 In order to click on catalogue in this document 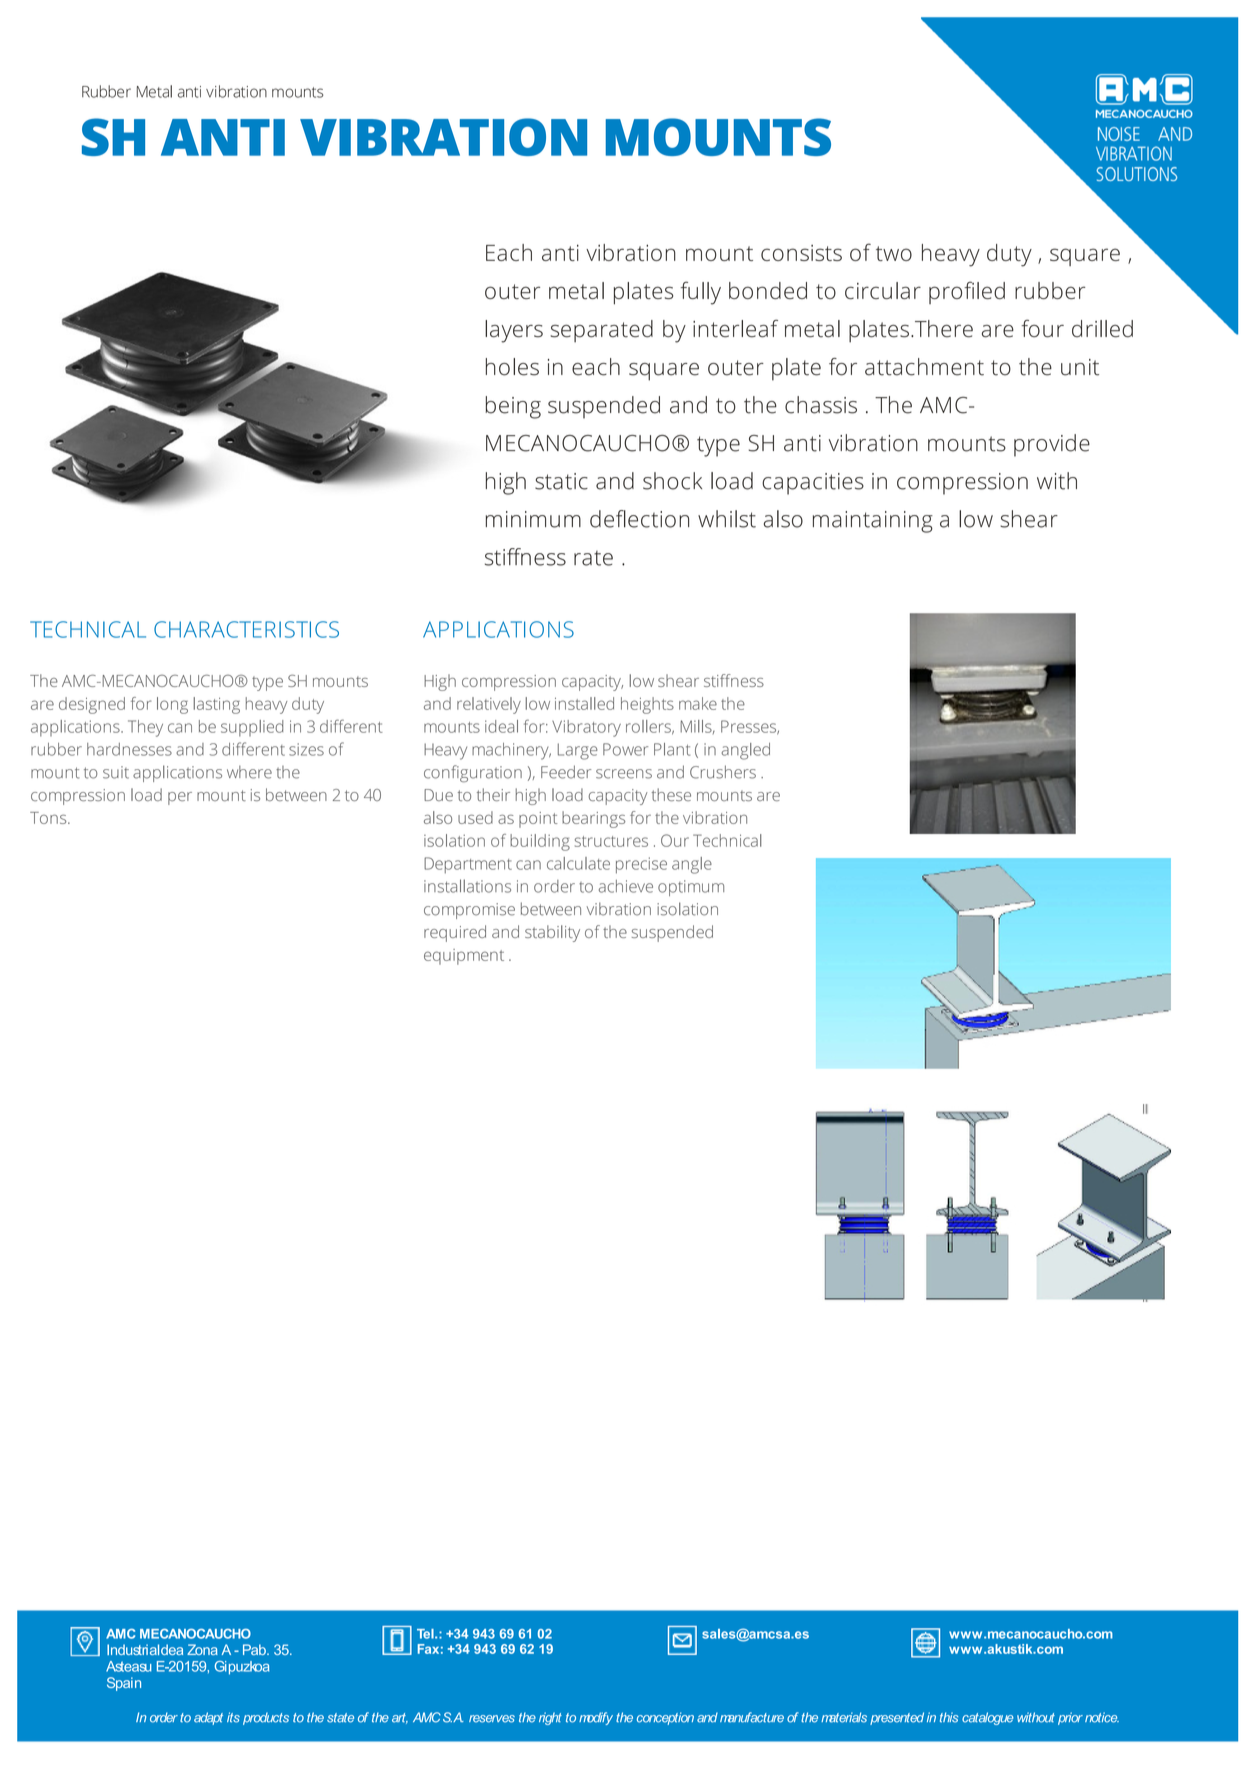, I will do `click(988, 1718)`.
